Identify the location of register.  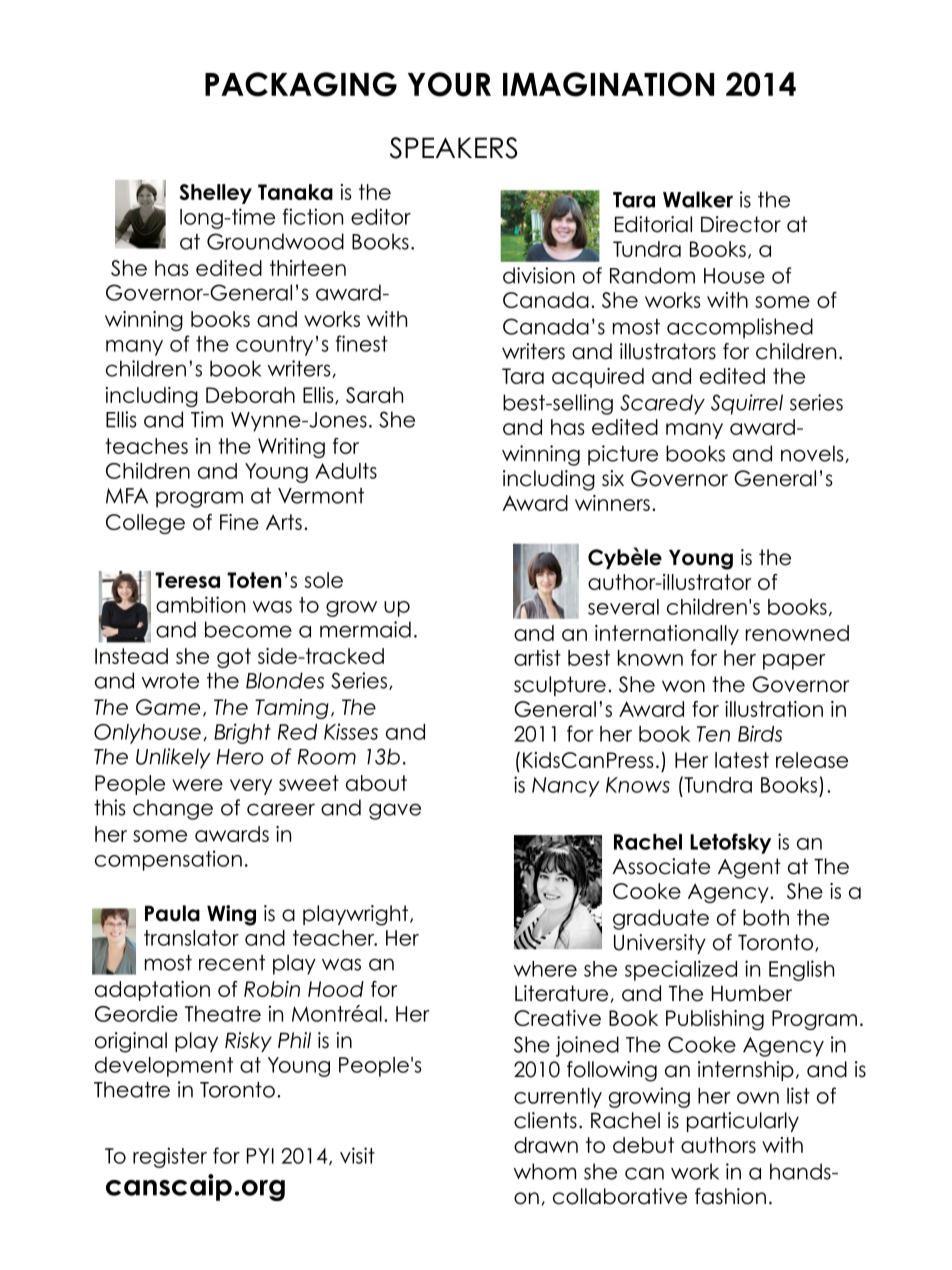
(170, 1157).
